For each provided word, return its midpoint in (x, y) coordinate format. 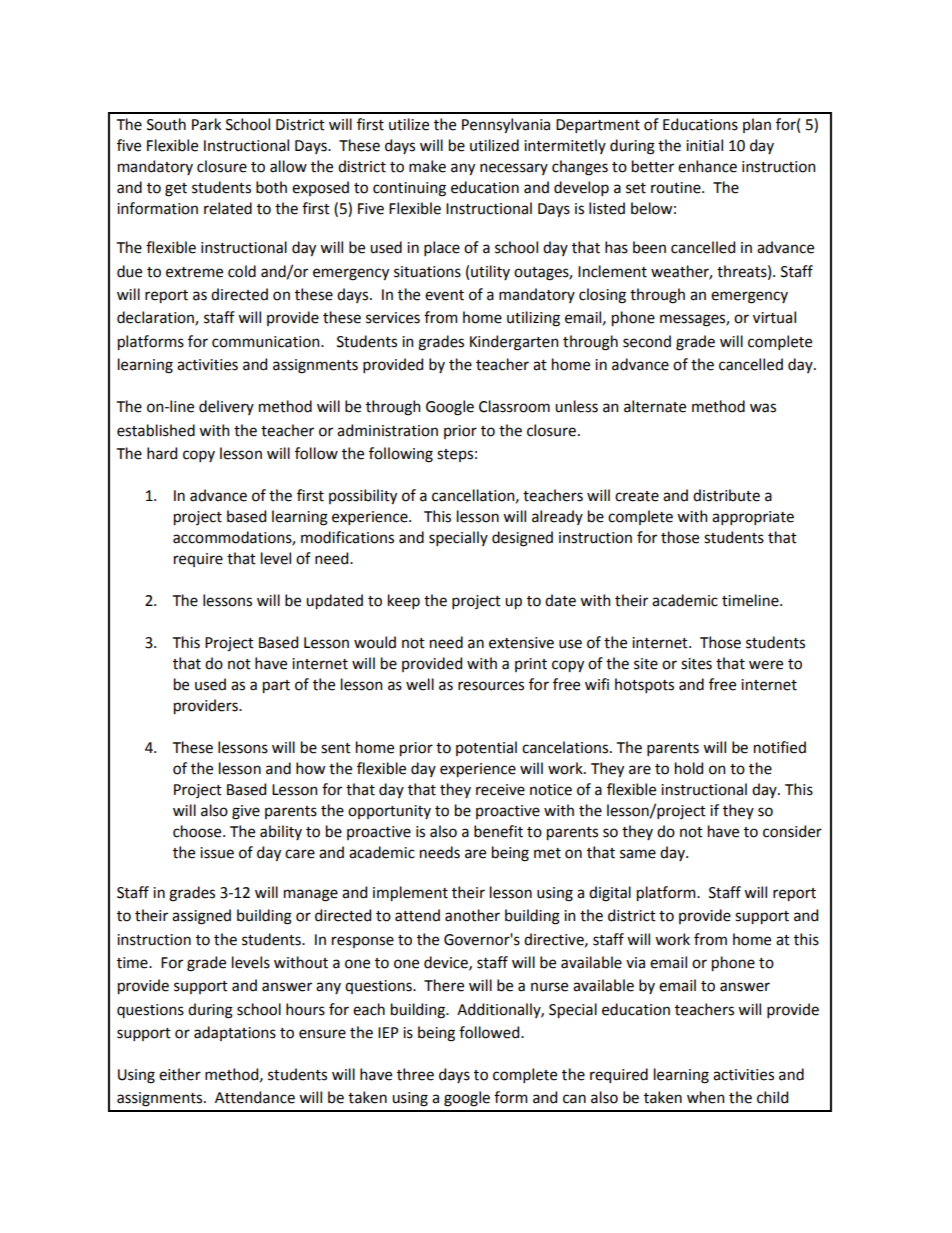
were (766, 665)
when (706, 1097)
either (180, 1074)
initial (704, 145)
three (415, 1074)
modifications (347, 537)
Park (206, 124)
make (427, 166)
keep (404, 601)
